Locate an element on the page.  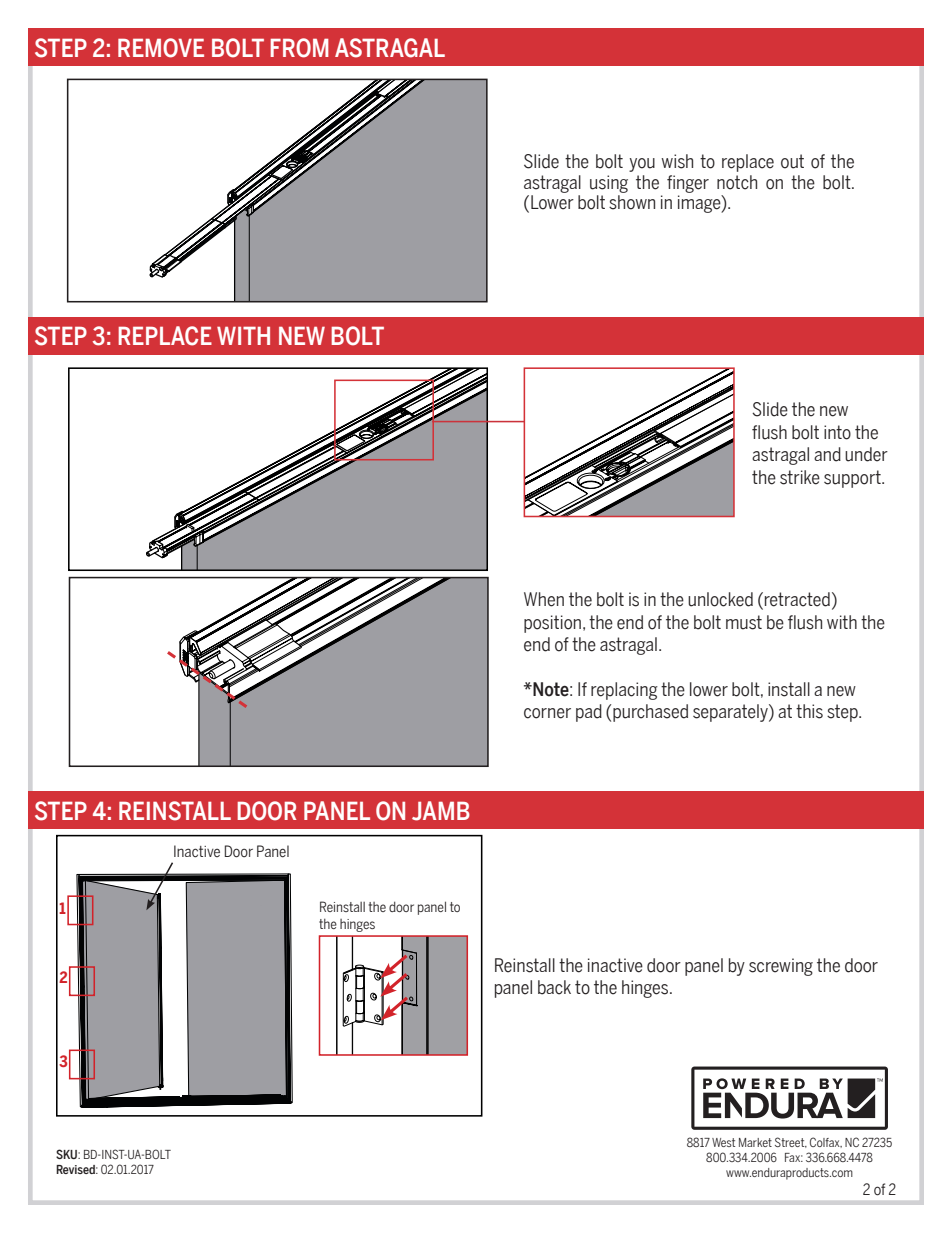
into is located at coordinates (837, 432).
